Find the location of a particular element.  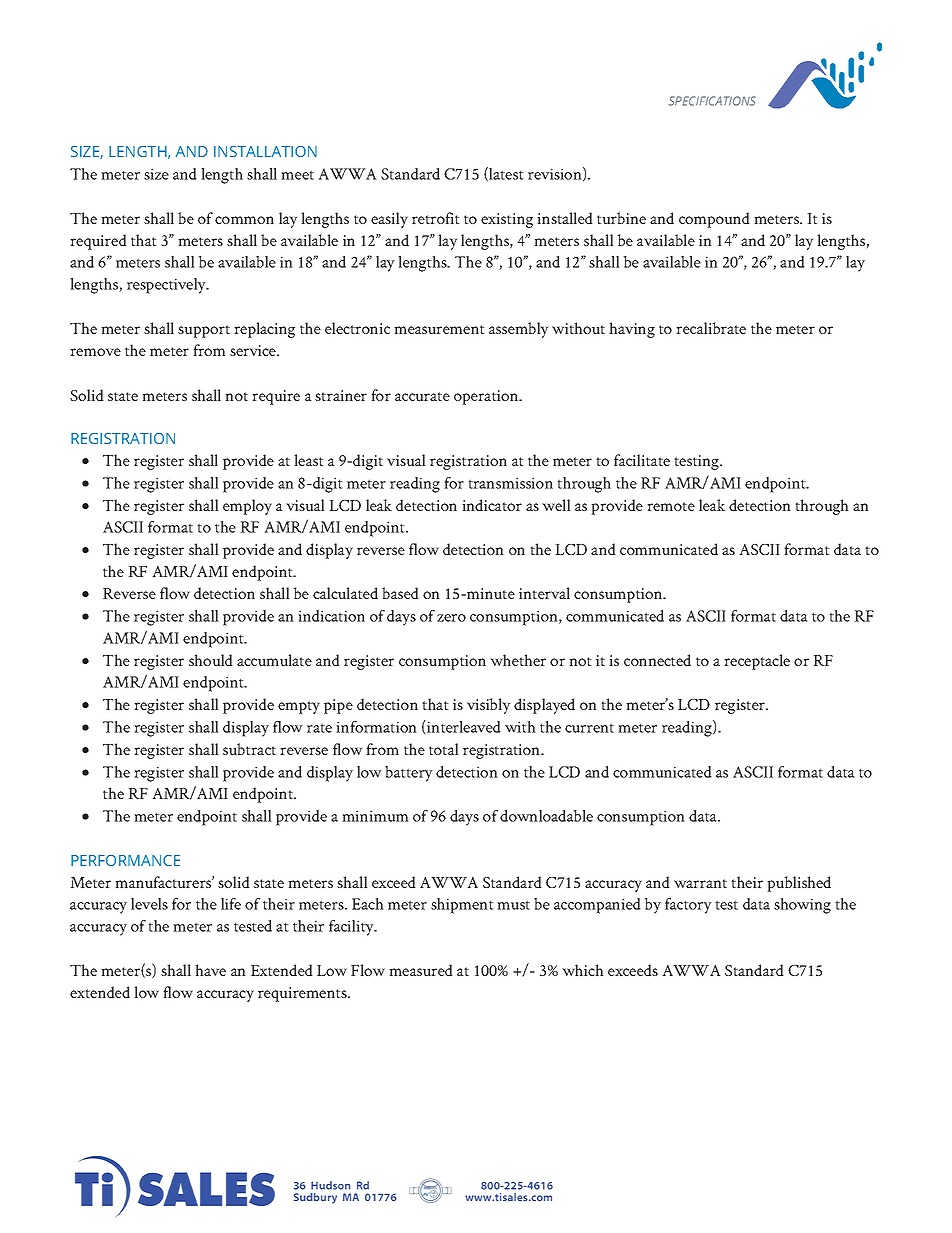

visibly is located at coordinates (488, 706).
